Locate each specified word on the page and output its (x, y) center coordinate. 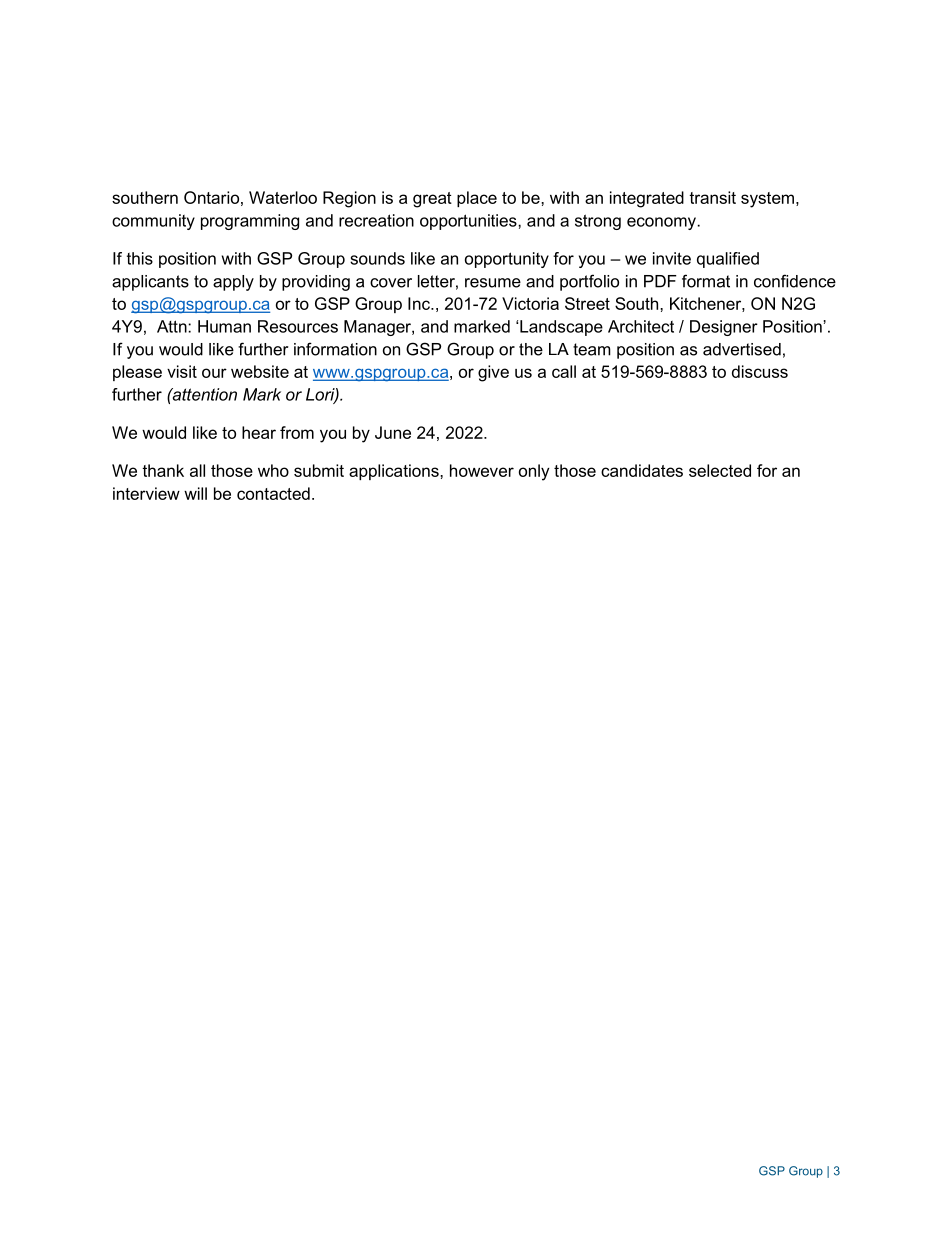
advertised (742, 349)
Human (224, 326)
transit (712, 197)
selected (720, 470)
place (477, 199)
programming (250, 222)
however (482, 470)
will (195, 493)
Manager (378, 328)
